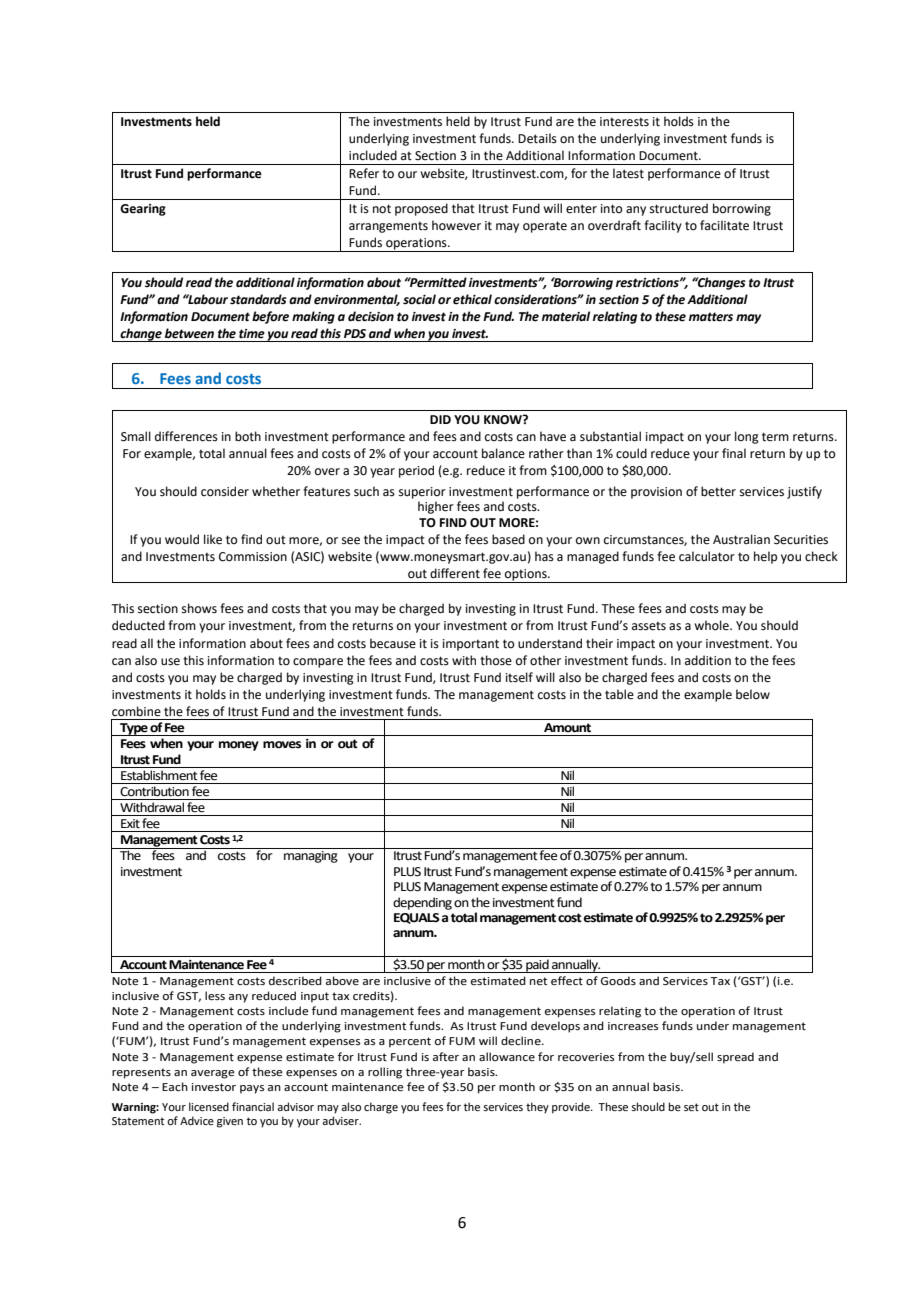  Describe the element at coordinates (537, 138) in the screenshot. I see `Details` at that location.
